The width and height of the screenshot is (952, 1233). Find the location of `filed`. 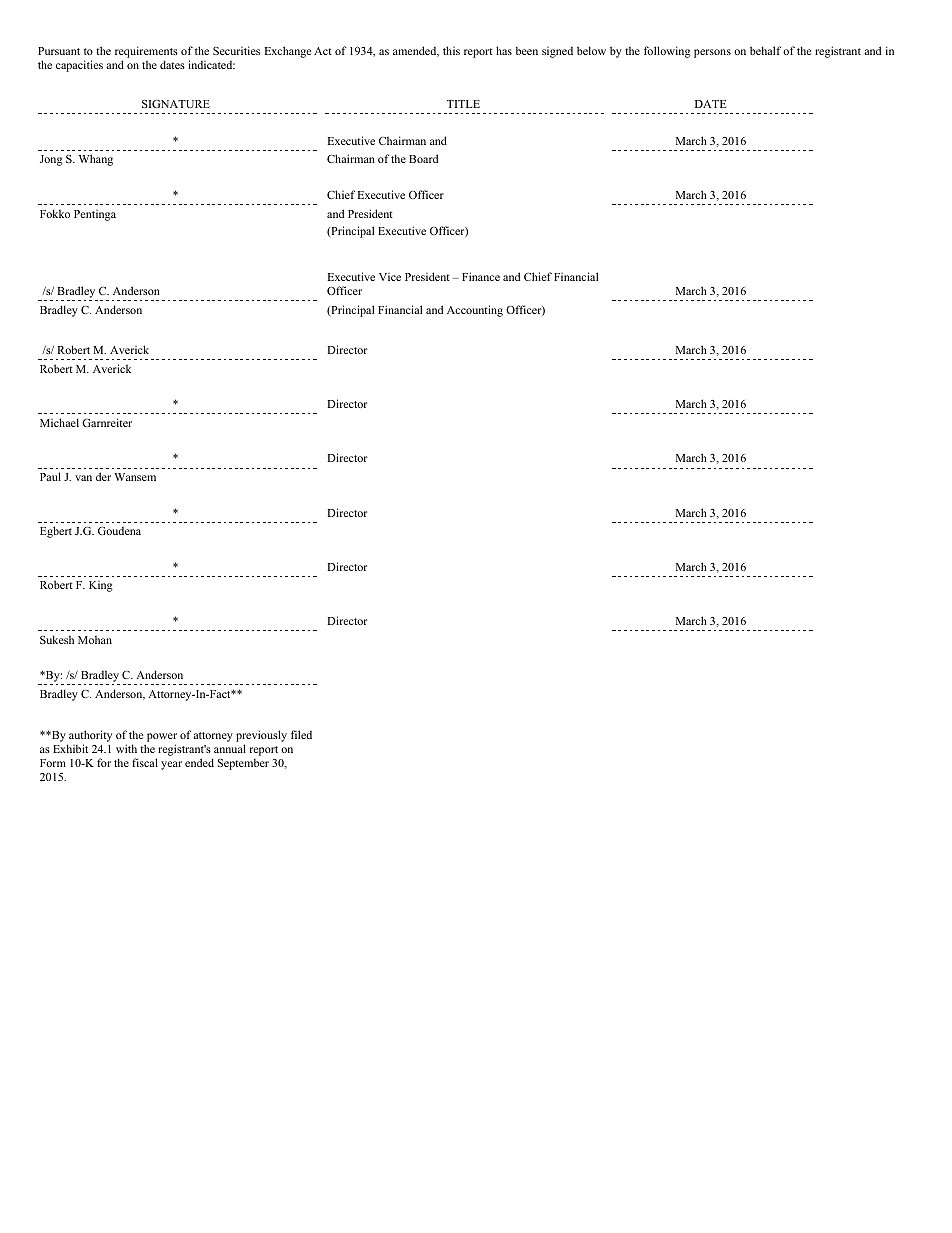

filed is located at coordinates (301, 734).
